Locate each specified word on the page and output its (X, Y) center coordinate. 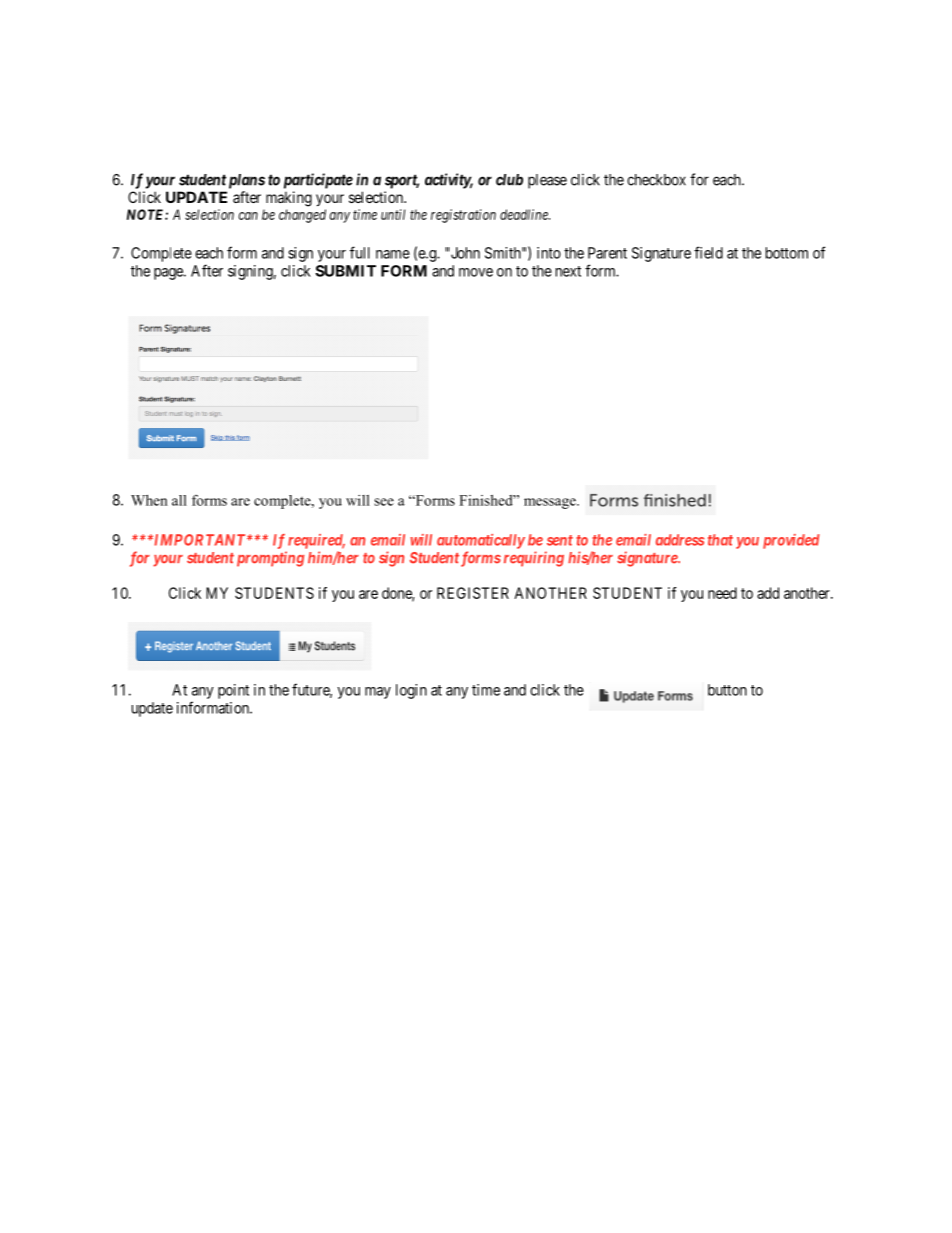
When (149, 500)
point (233, 691)
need (722, 593)
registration (463, 216)
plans (247, 181)
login (411, 691)
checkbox (656, 180)
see (384, 502)
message (551, 503)
